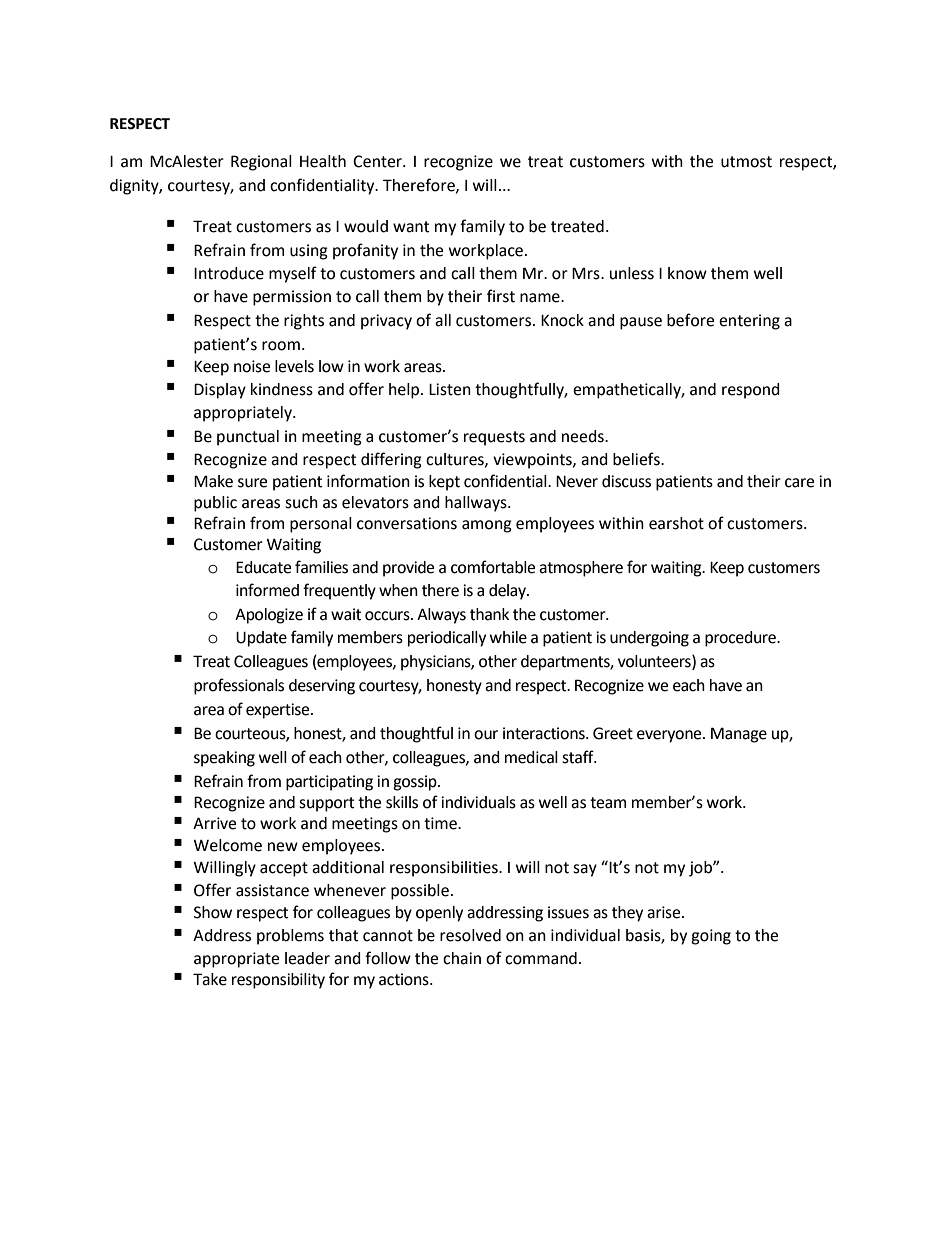 This image has height=1233, width=952. I want to click on Educate, so click(263, 567).
